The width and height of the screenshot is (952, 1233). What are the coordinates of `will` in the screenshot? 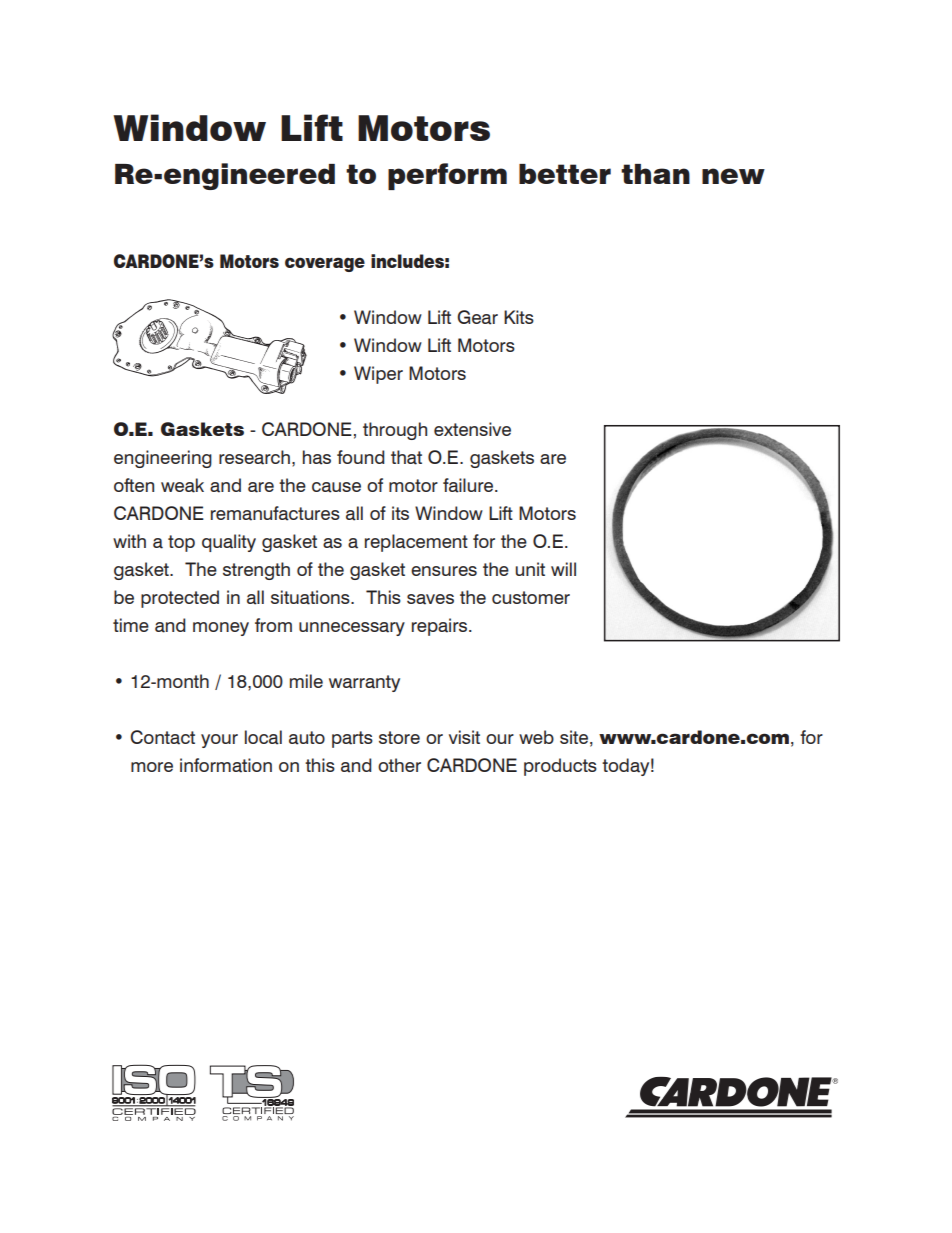 It's located at (563, 569).
